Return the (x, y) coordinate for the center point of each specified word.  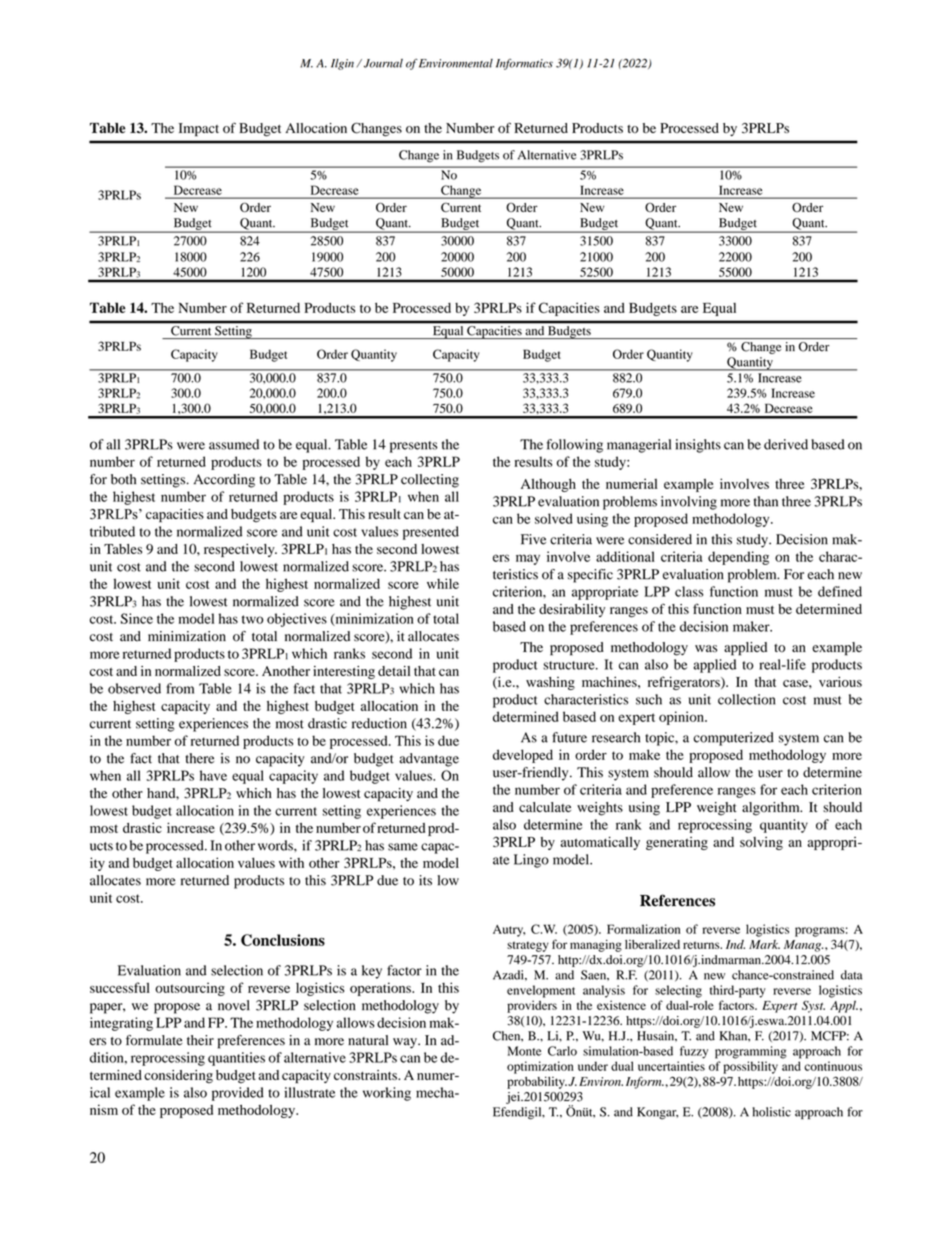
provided (238, 1094)
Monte (524, 1051)
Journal (382, 63)
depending (738, 558)
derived (786, 444)
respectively (240, 550)
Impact (199, 130)
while (443, 583)
